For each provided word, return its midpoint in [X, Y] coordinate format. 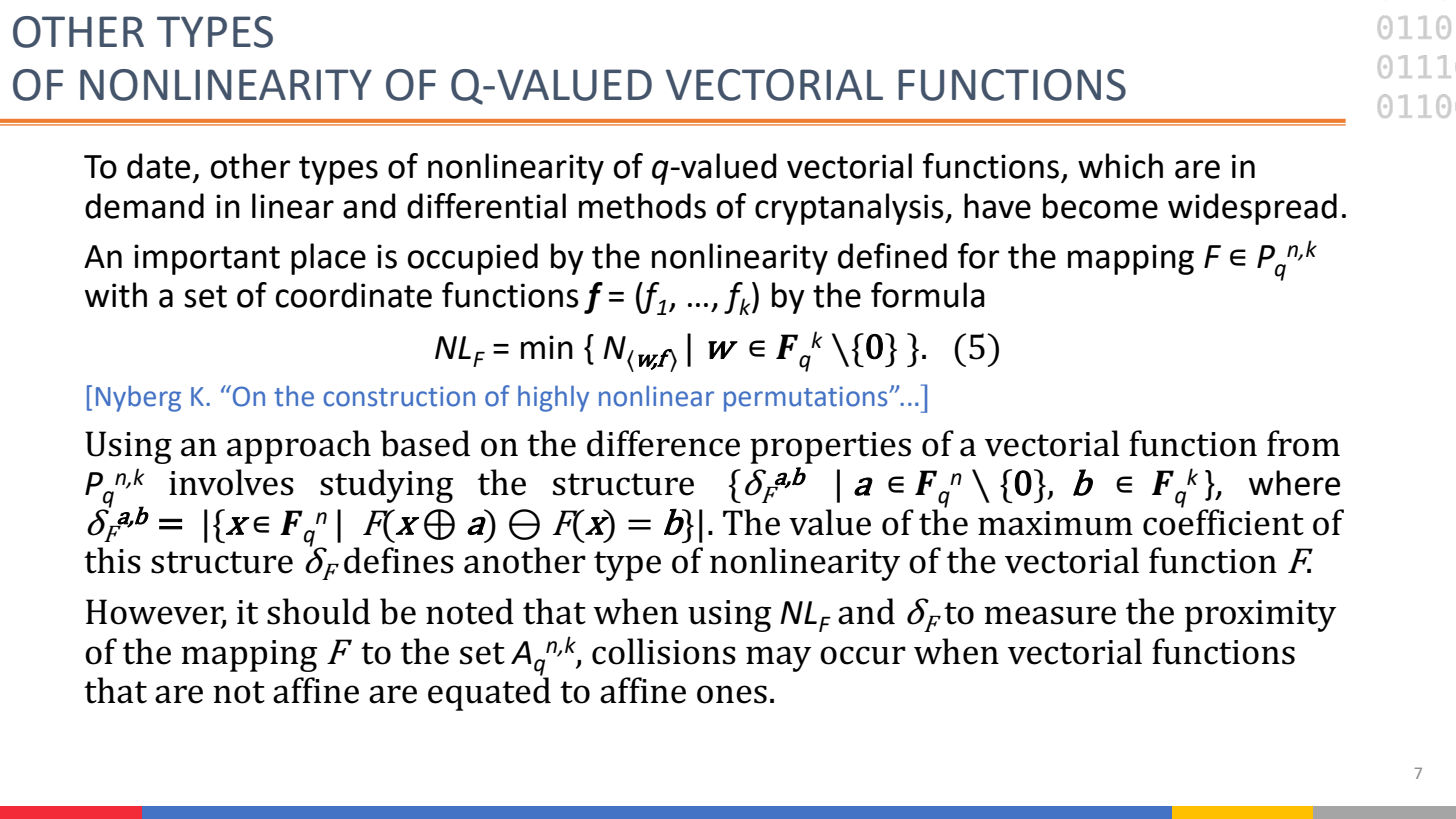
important [207, 259]
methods [642, 206]
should [318, 611]
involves [231, 482]
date [158, 166]
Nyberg [138, 398]
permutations [807, 399]
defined [892, 256]
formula [928, 295]
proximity [1260, 616]
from [1303, 443]
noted [470, 611]
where [1294, 483]
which [1120, 166]
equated [489, 693]
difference [663, 443]
